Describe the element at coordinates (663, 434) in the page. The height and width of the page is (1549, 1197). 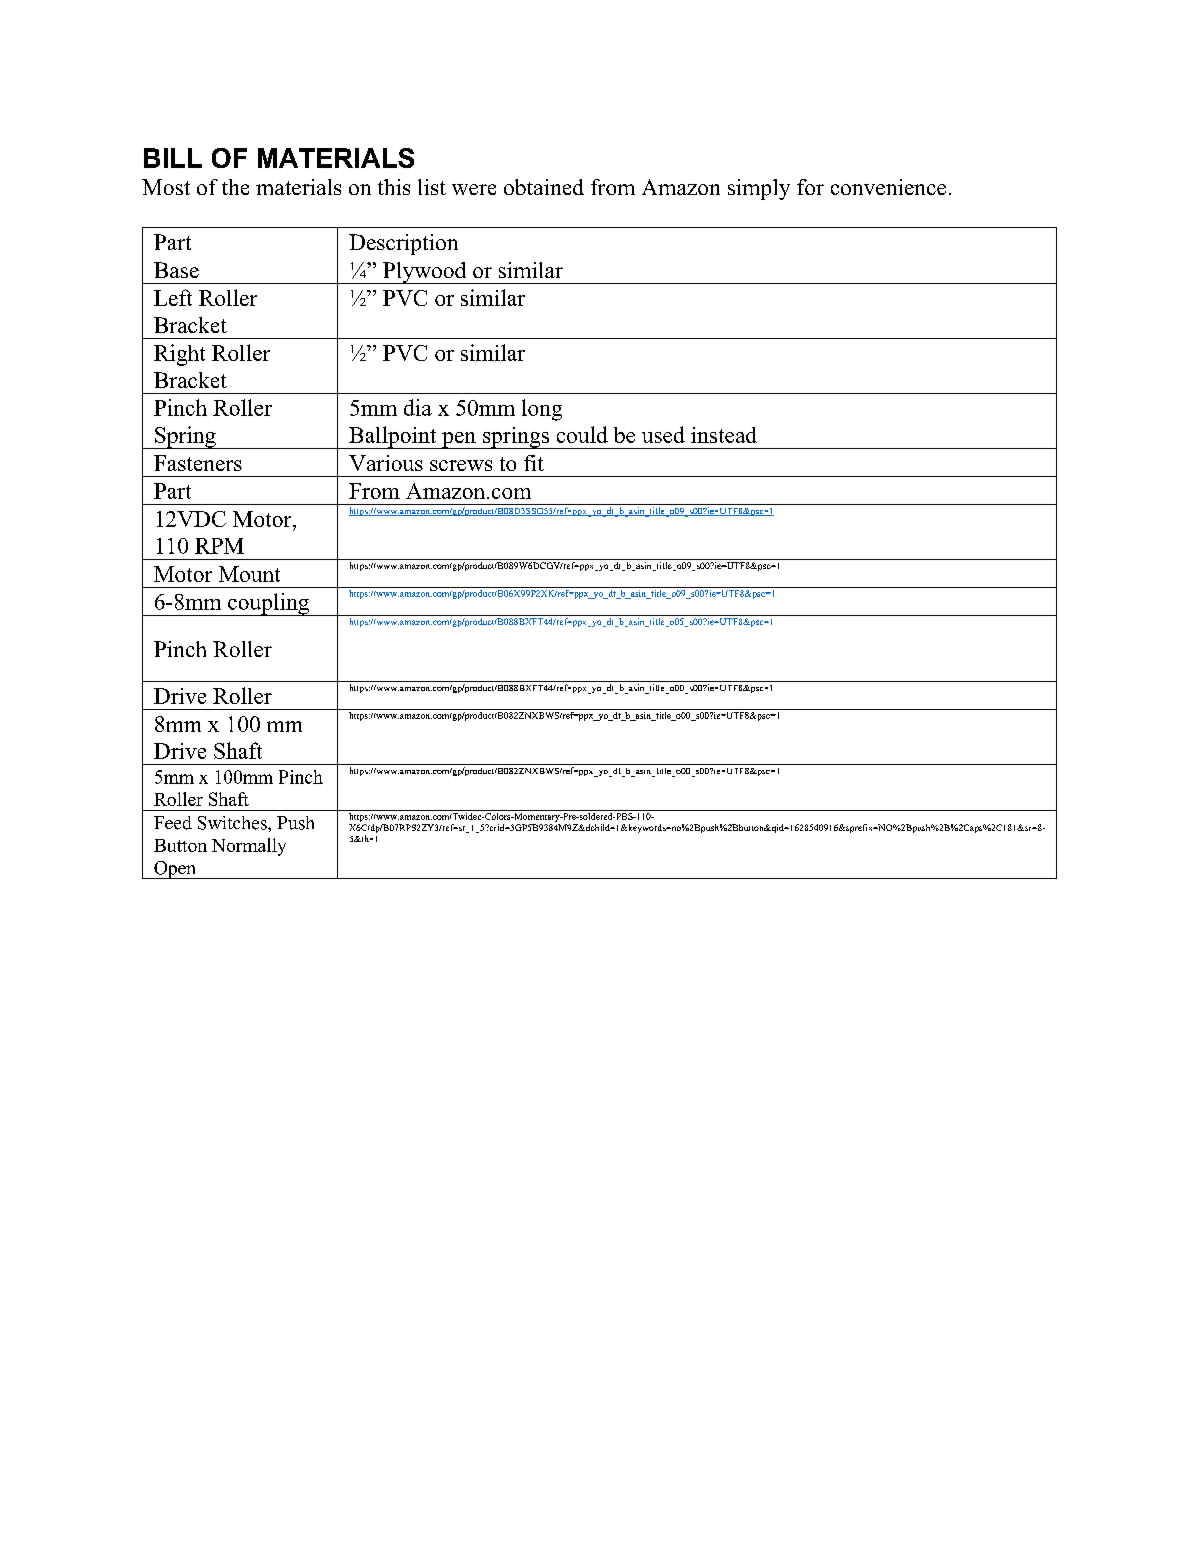
I see `used` at that location.
